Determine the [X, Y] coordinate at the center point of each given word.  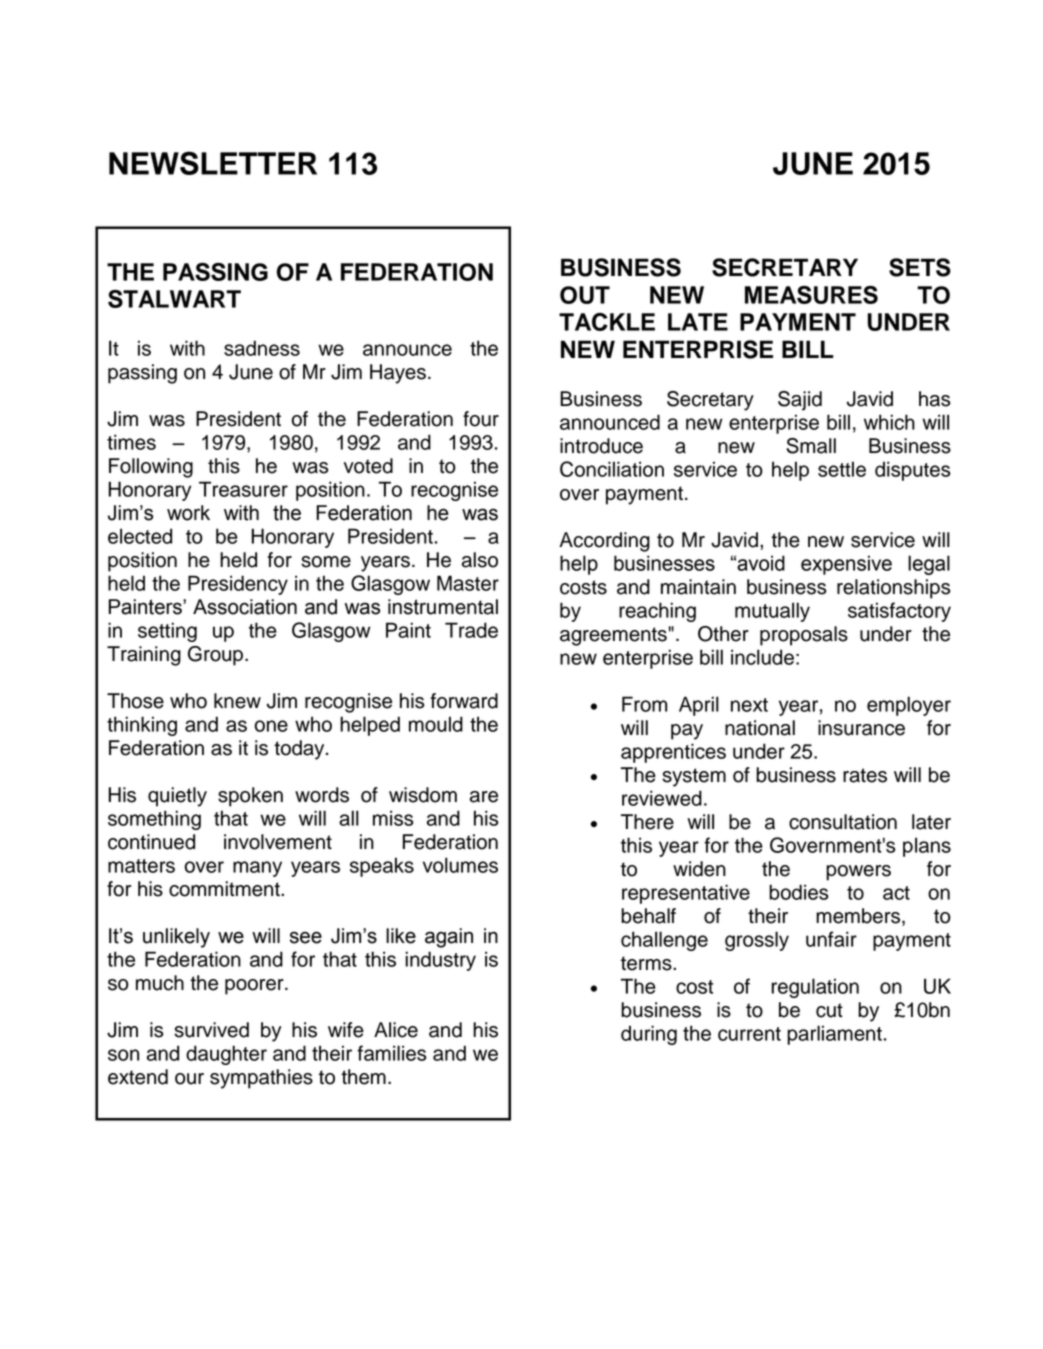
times [131, 442]
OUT [585, 295]
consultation [843, 822]
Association [245, 607]
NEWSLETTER [213, 163]
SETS [920, 267]
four [481, 419]
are [484, 797]
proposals [804, 636]
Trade [471, 630]
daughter [226, 1055]
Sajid [800, 401]
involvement [278, 842]
